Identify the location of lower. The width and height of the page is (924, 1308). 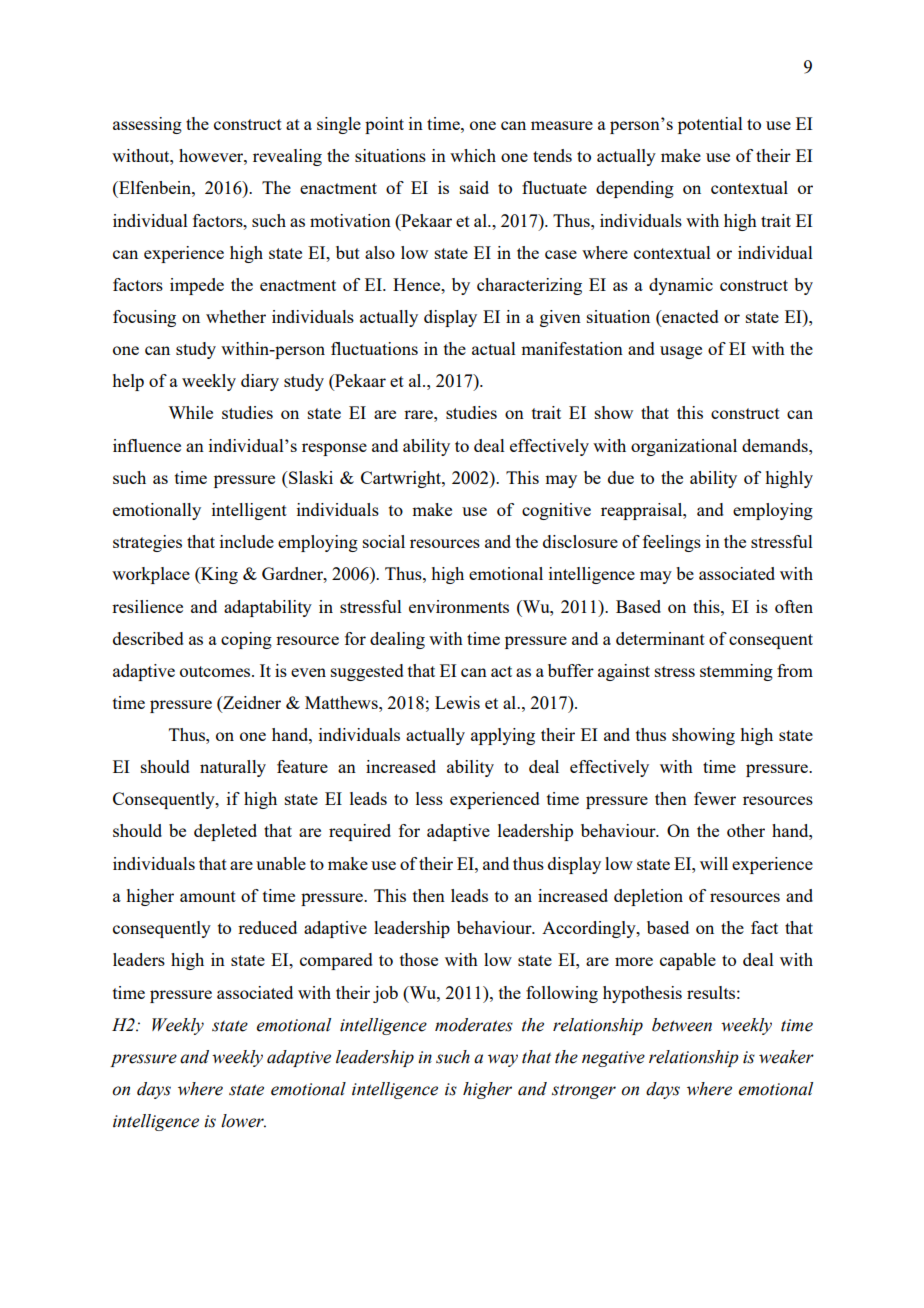
(243, 1121).
